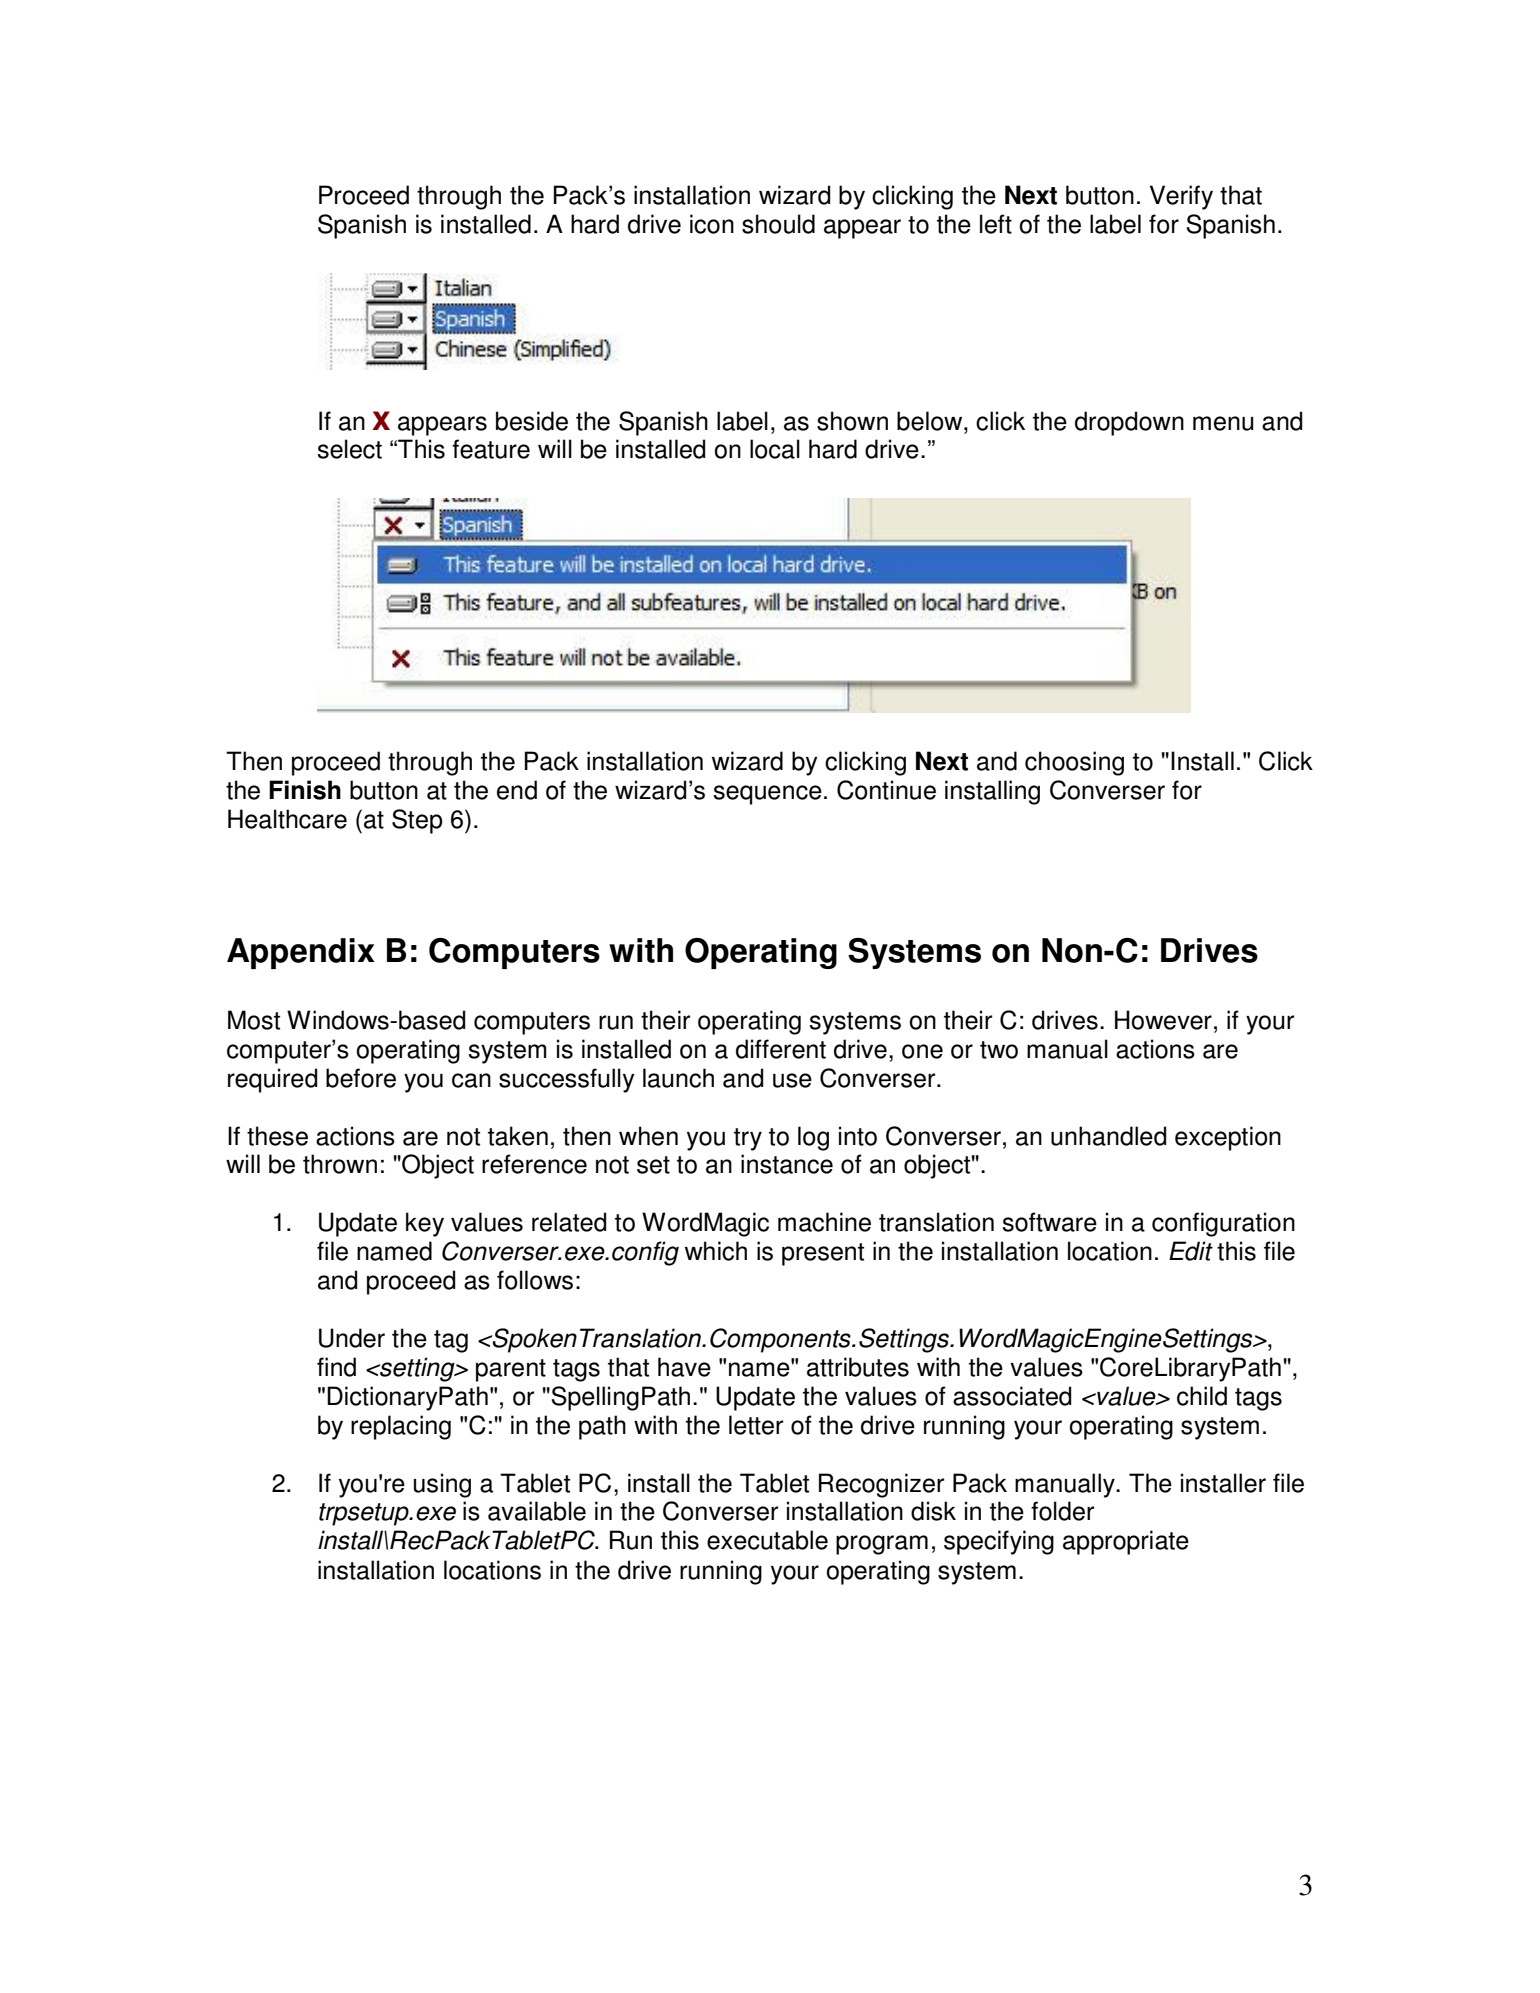  What do you see at coordinates (1163, 1020) in the document?
I see `However` at bounding box center [1163, 1020].
